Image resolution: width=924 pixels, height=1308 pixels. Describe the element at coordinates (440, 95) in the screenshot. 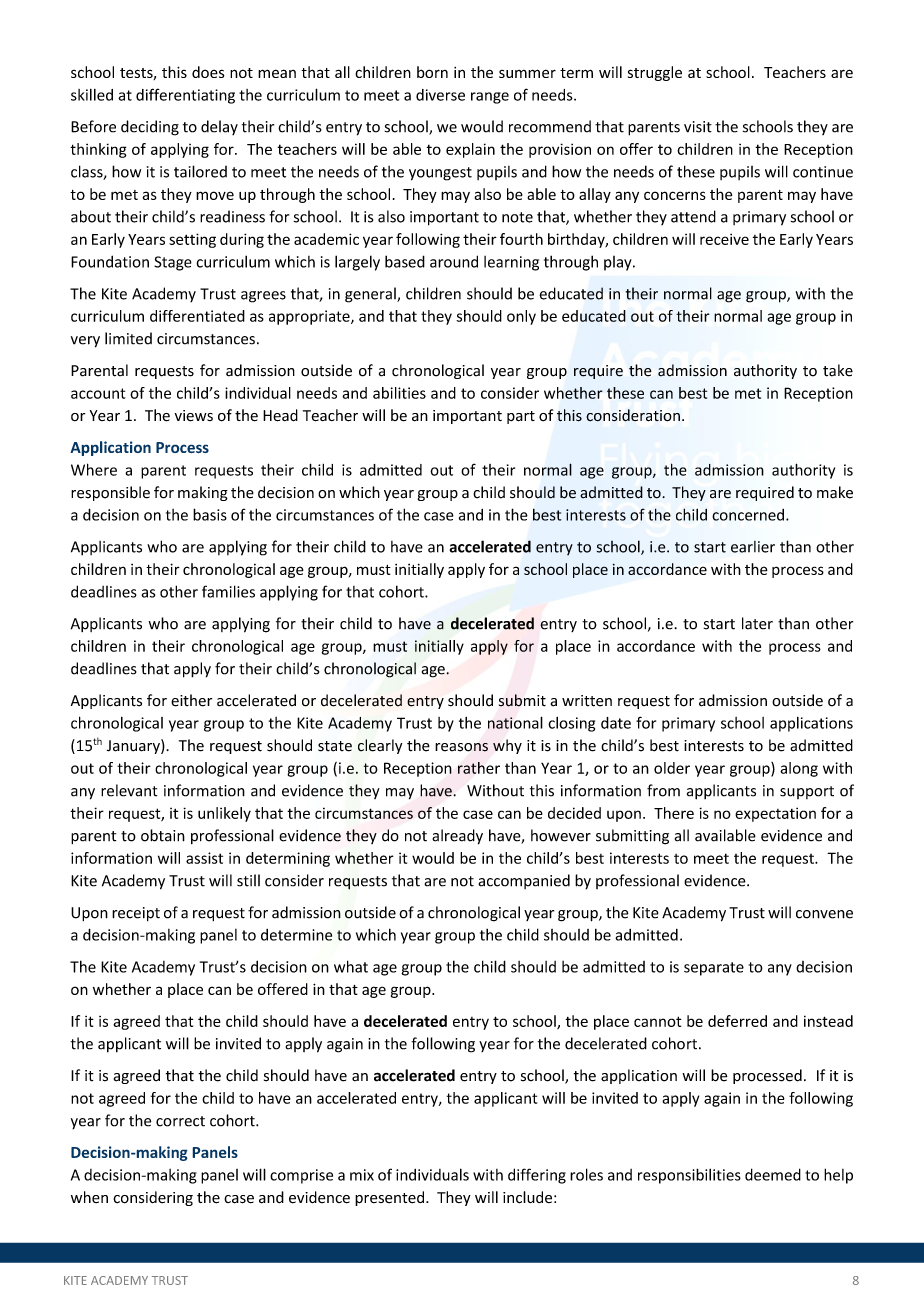

I see `diverse` at that location.
